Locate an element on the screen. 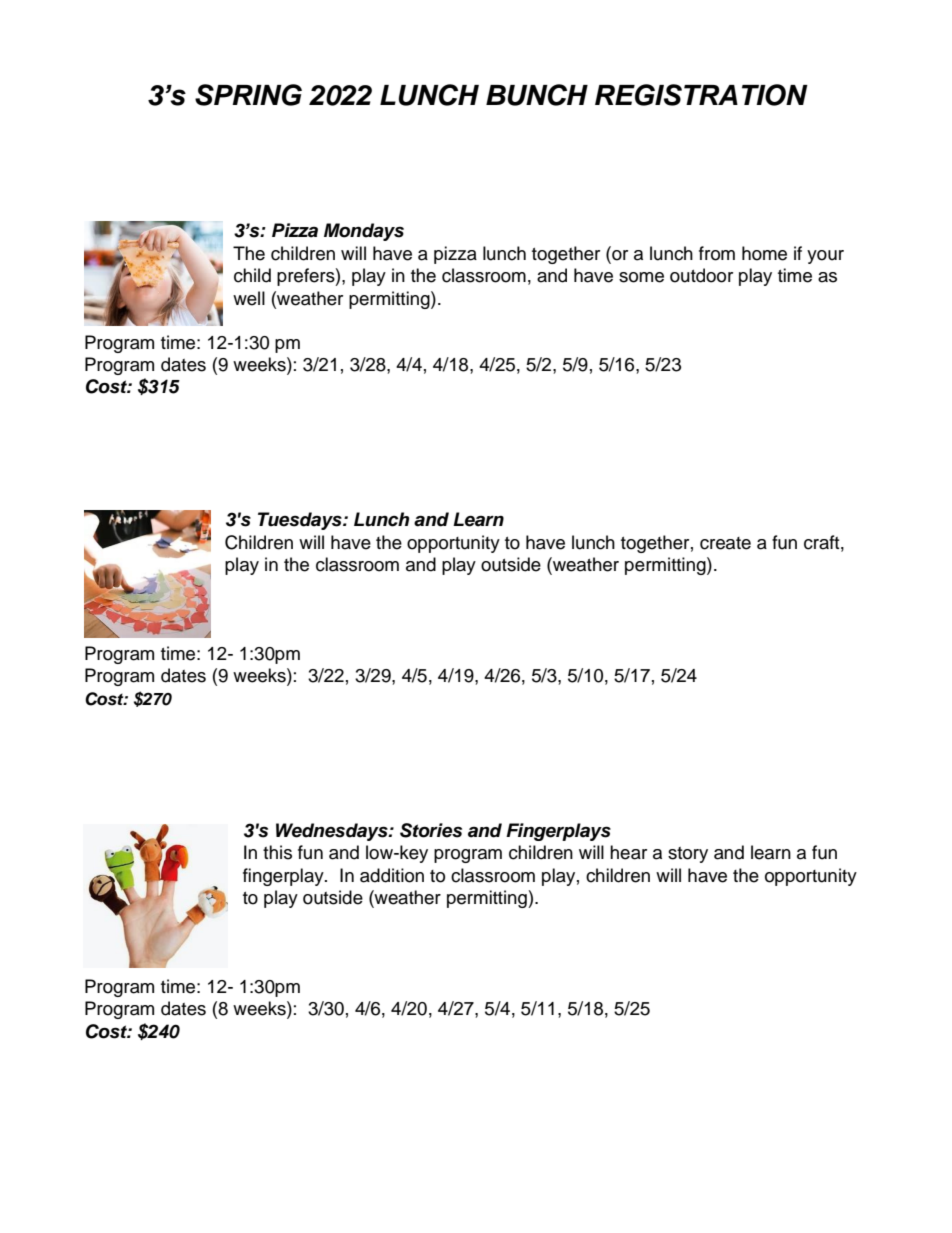 This screenshot has width=952, height=1233. Stories is located at coordinates (431, 830).
